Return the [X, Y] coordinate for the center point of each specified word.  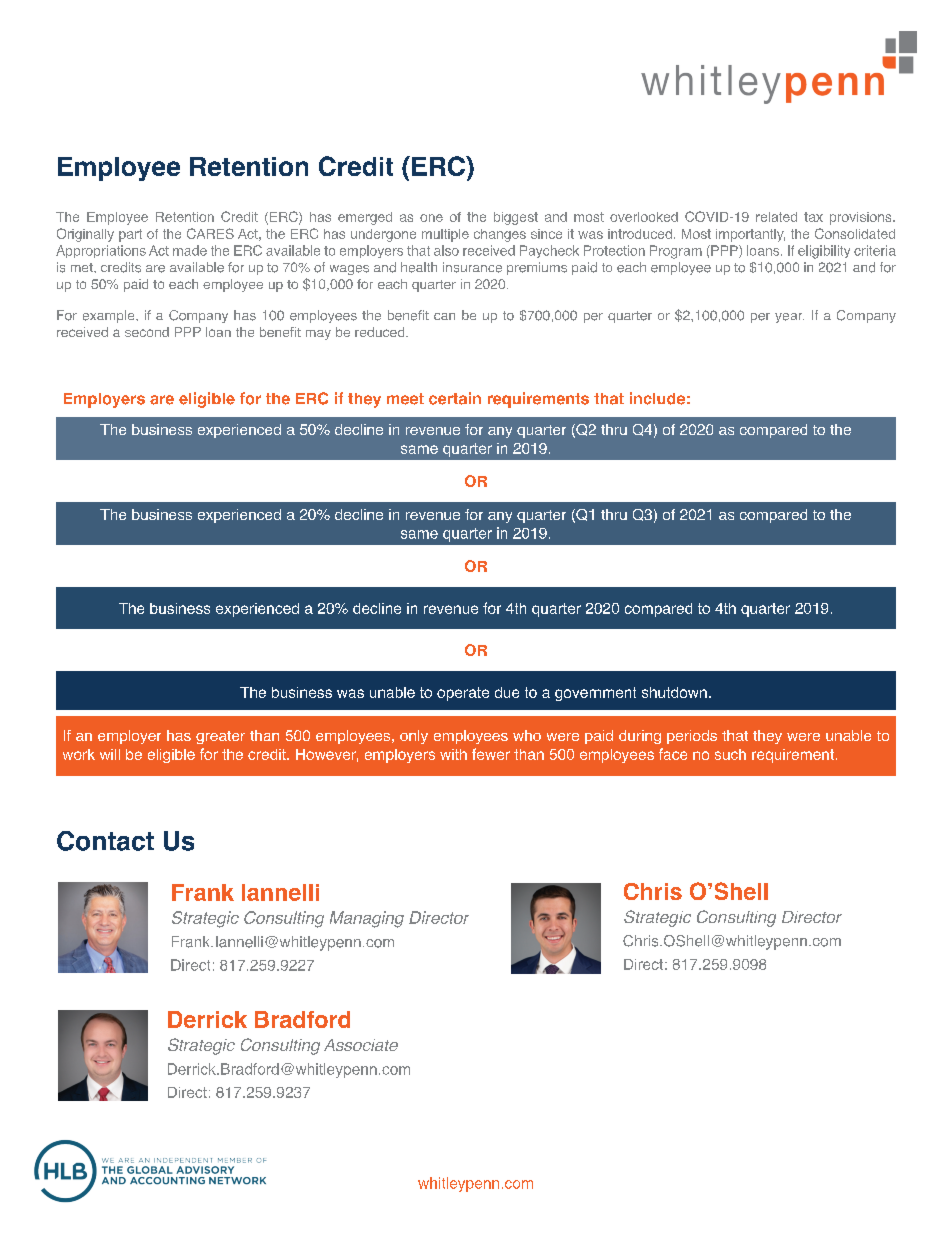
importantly [750, 235]
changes [500, 235]
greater [220, 737]
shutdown [674, 692]
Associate [361, 1045]
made [190, 250]
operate [463, 694]
